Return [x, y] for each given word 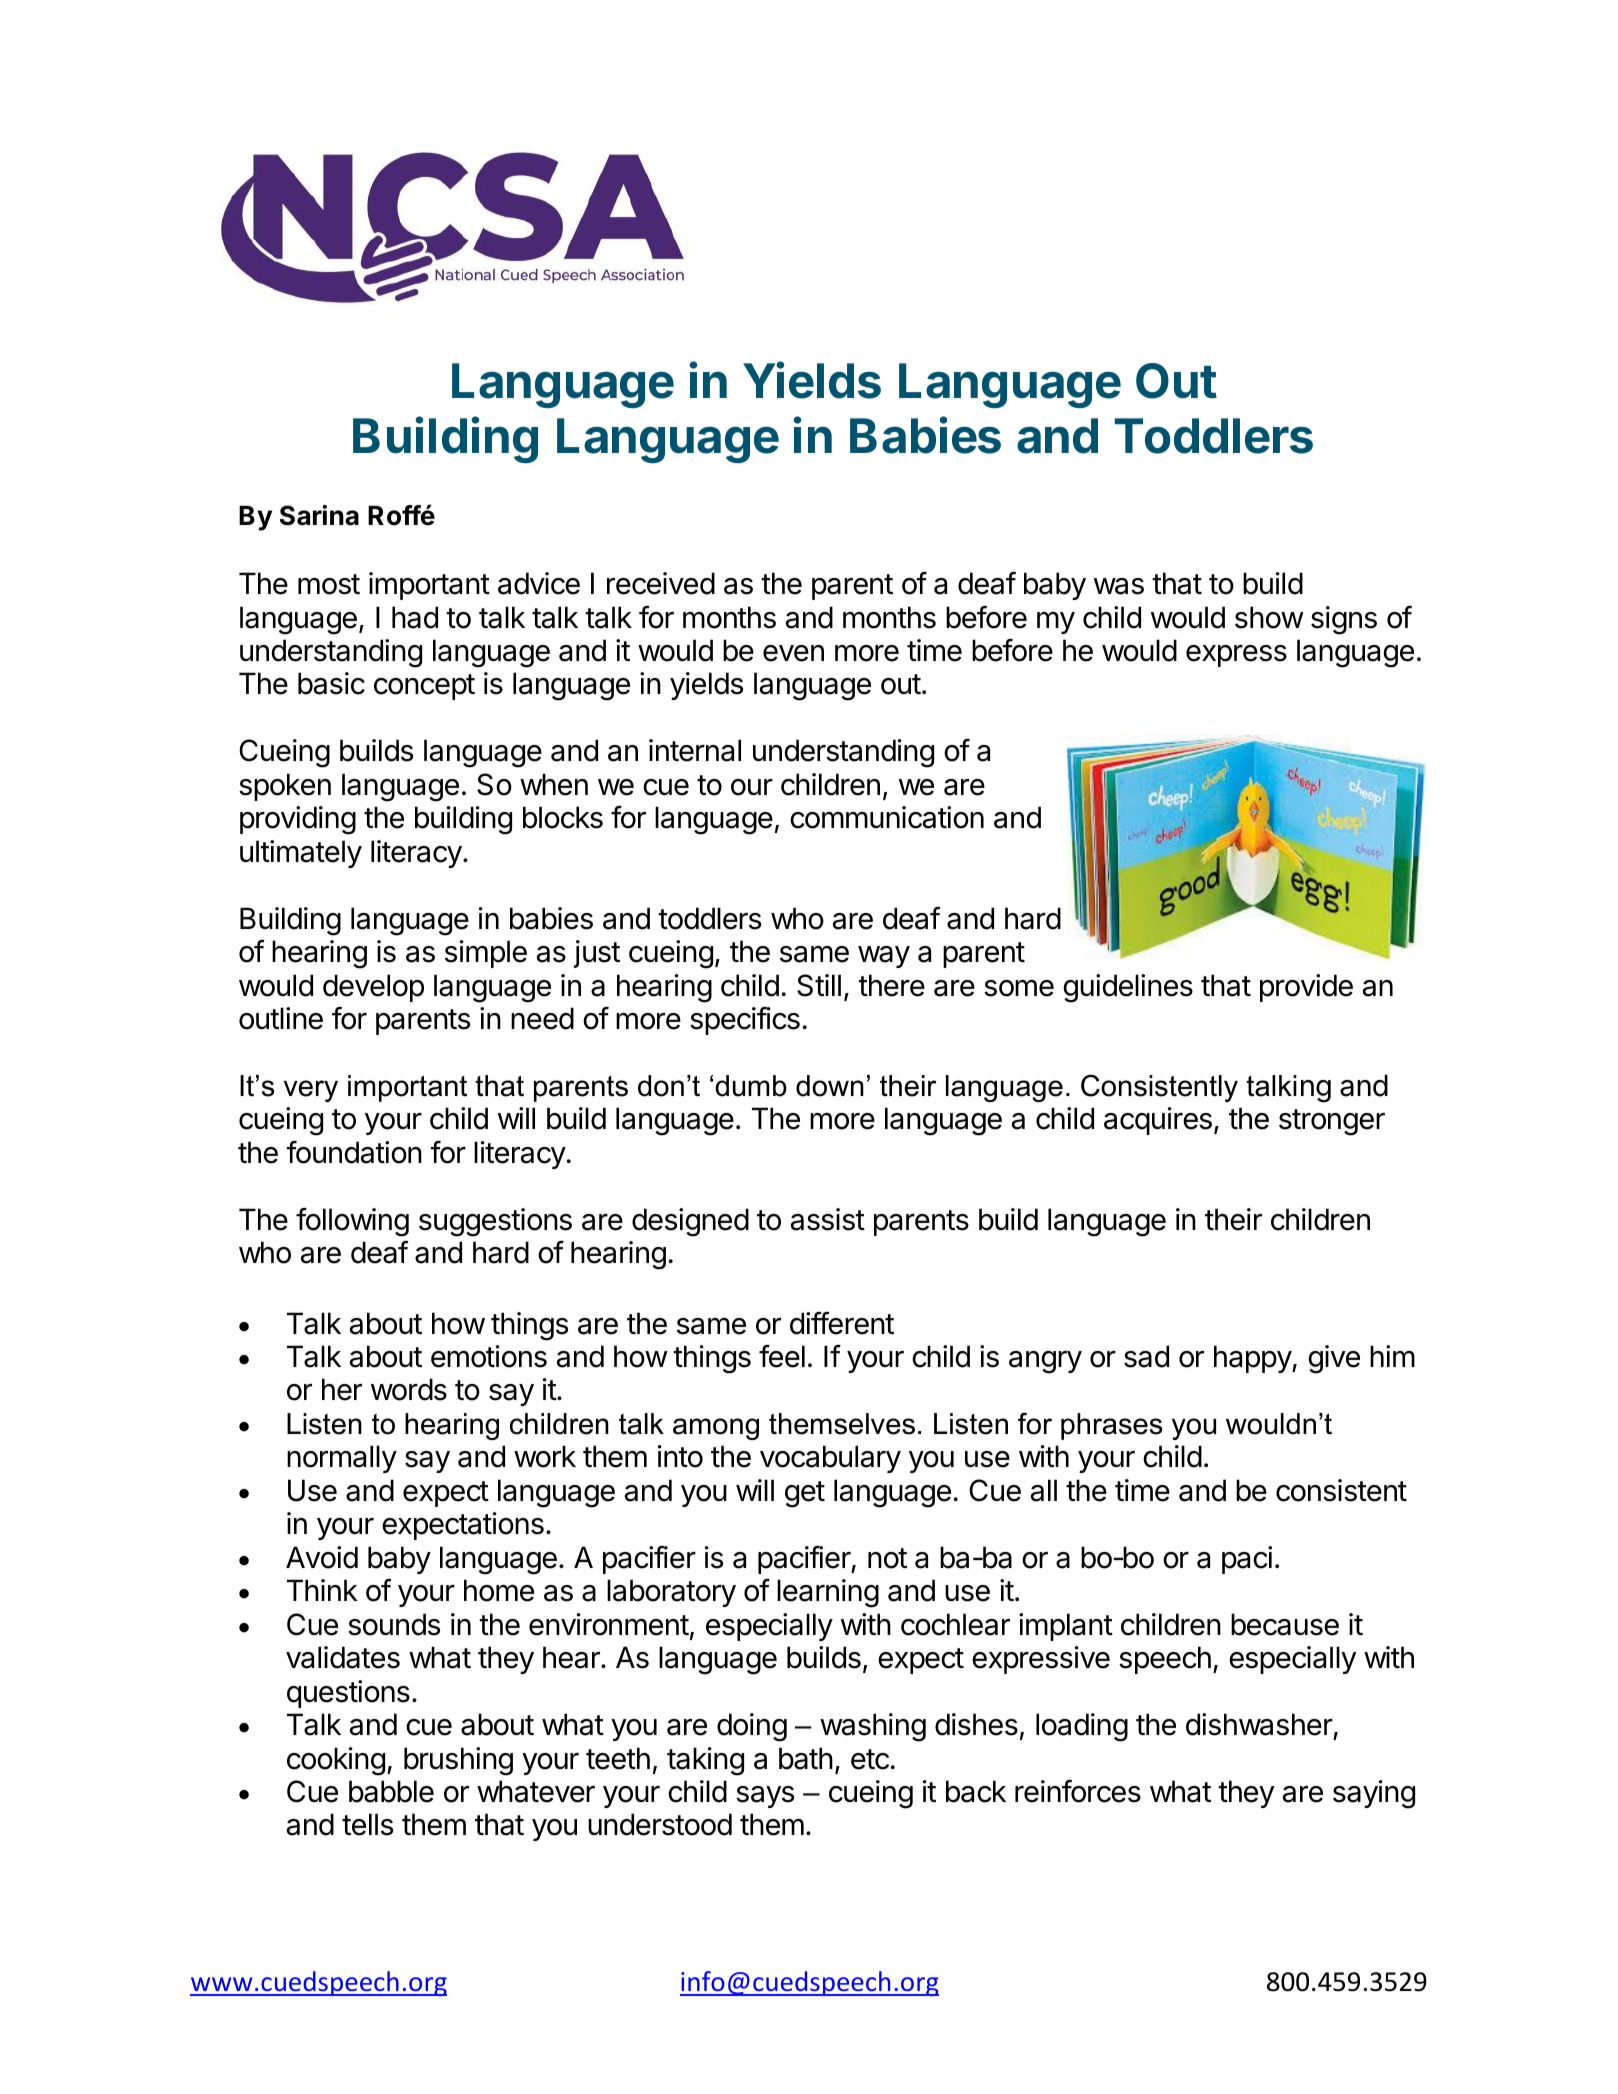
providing [298, 820]
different [842, 1323]
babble [391, 1791]
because [1285, 1624]
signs [1344, 620]
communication [887, 817]
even [793, 653]
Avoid [322, 1557]
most [329, 584]
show [1269, 617]
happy [1253, 1359]
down [830, 1086]
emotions [489, 1356]
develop [373, 988]
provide [1306, 988]
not [887, 1558]
